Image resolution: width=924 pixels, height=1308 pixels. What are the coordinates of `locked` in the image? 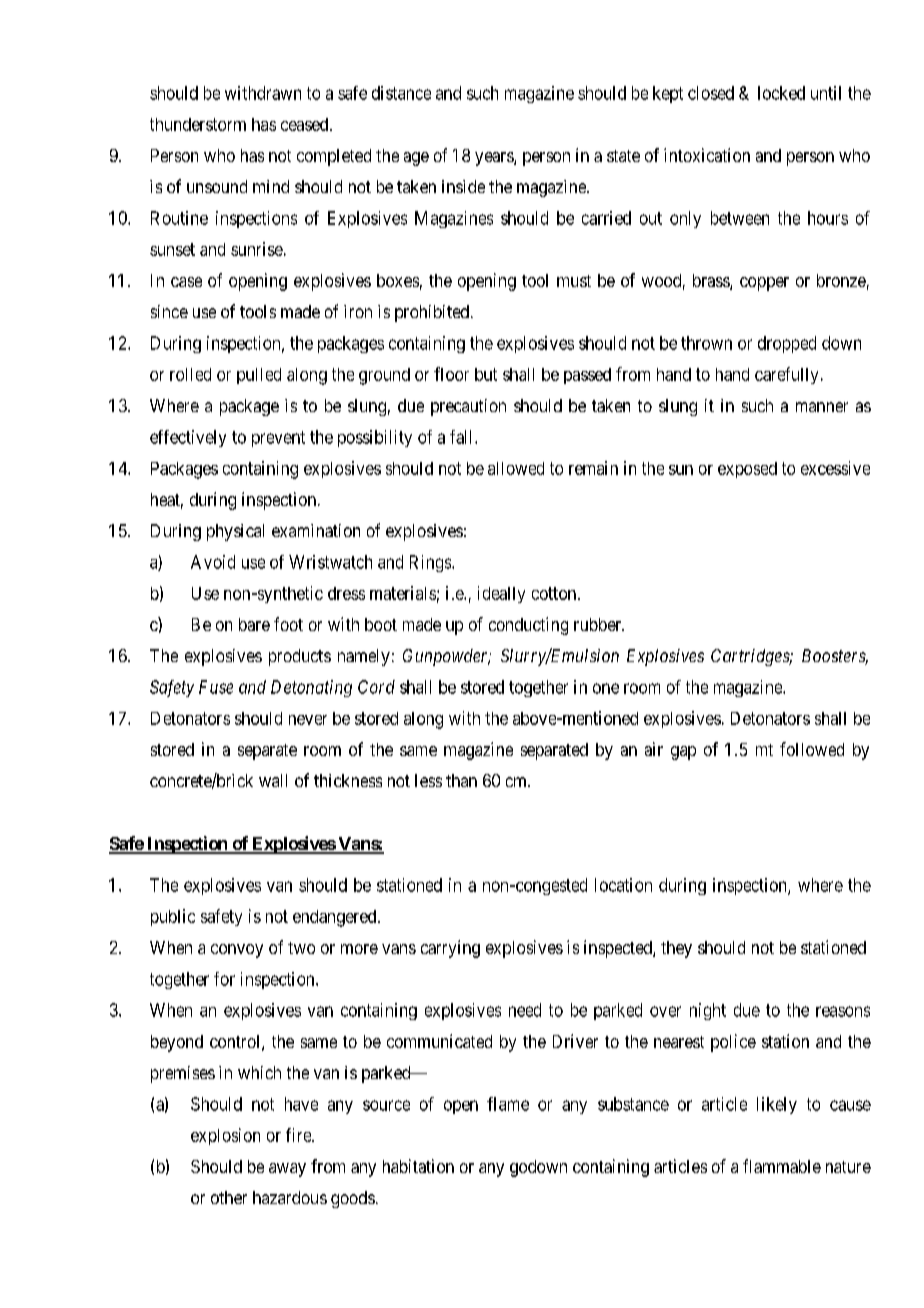 It's located at (781, 93).
